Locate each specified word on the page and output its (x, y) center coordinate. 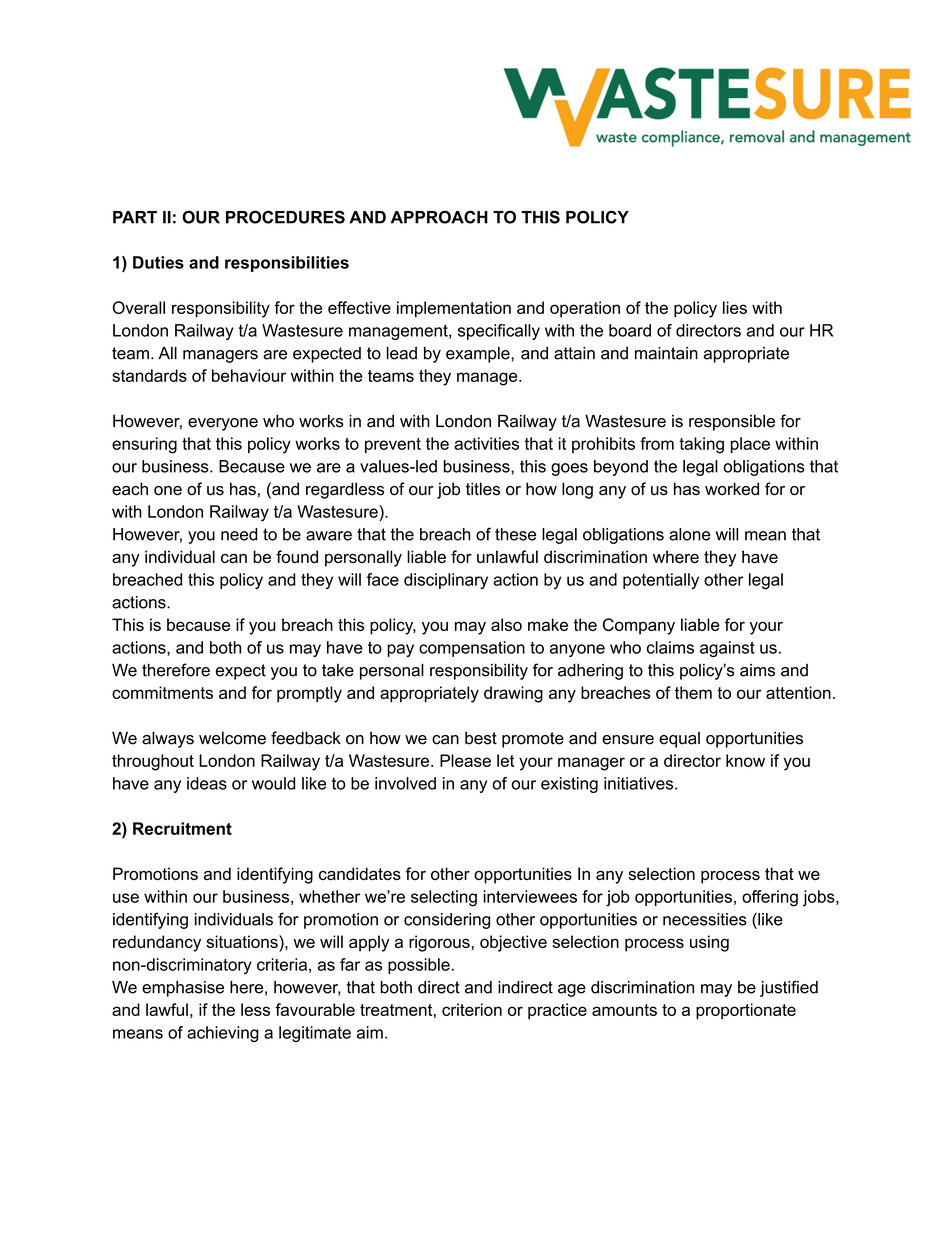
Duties (158, 262)
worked (732, 489)
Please (465, 760)
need (239, 534)
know (745, 760)
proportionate (746, 1011)
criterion (472, 1009)
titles (483, 489)
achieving (223, 1034)
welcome (232, 738)
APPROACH (439, 217)
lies (735, 307)
